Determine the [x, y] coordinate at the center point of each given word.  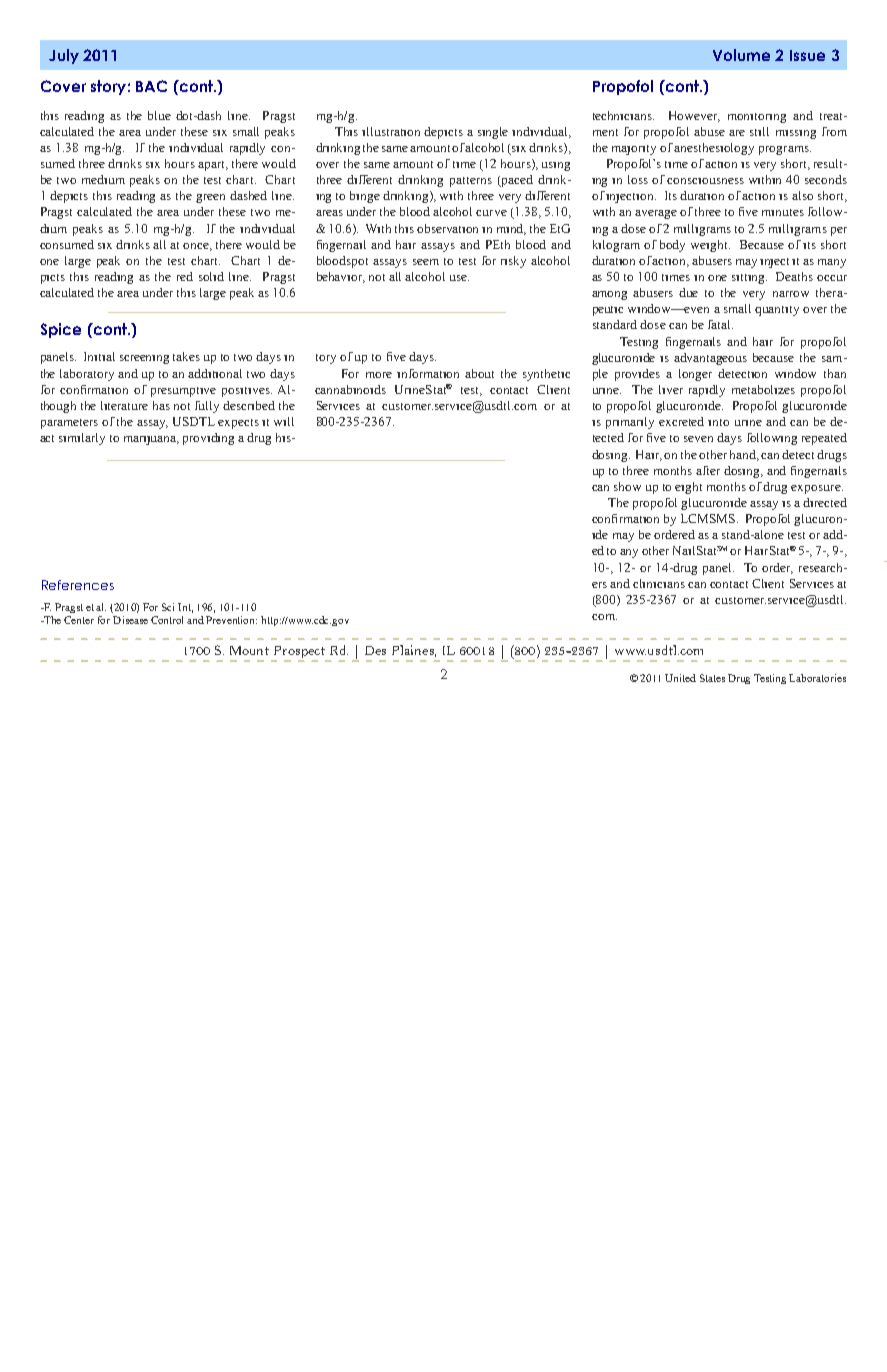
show [627, 486]
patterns [471, 182]
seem [426, 262]
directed [825, 502]
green [210, 198]
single [493, 133]
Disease [130, 620]
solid [211, 276]
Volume [741, 55]
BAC [151, 86]
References [78, 585]
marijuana [151, 440]
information [428, 373]
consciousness [705, 181]
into [718, 422]
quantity [777, 311]
